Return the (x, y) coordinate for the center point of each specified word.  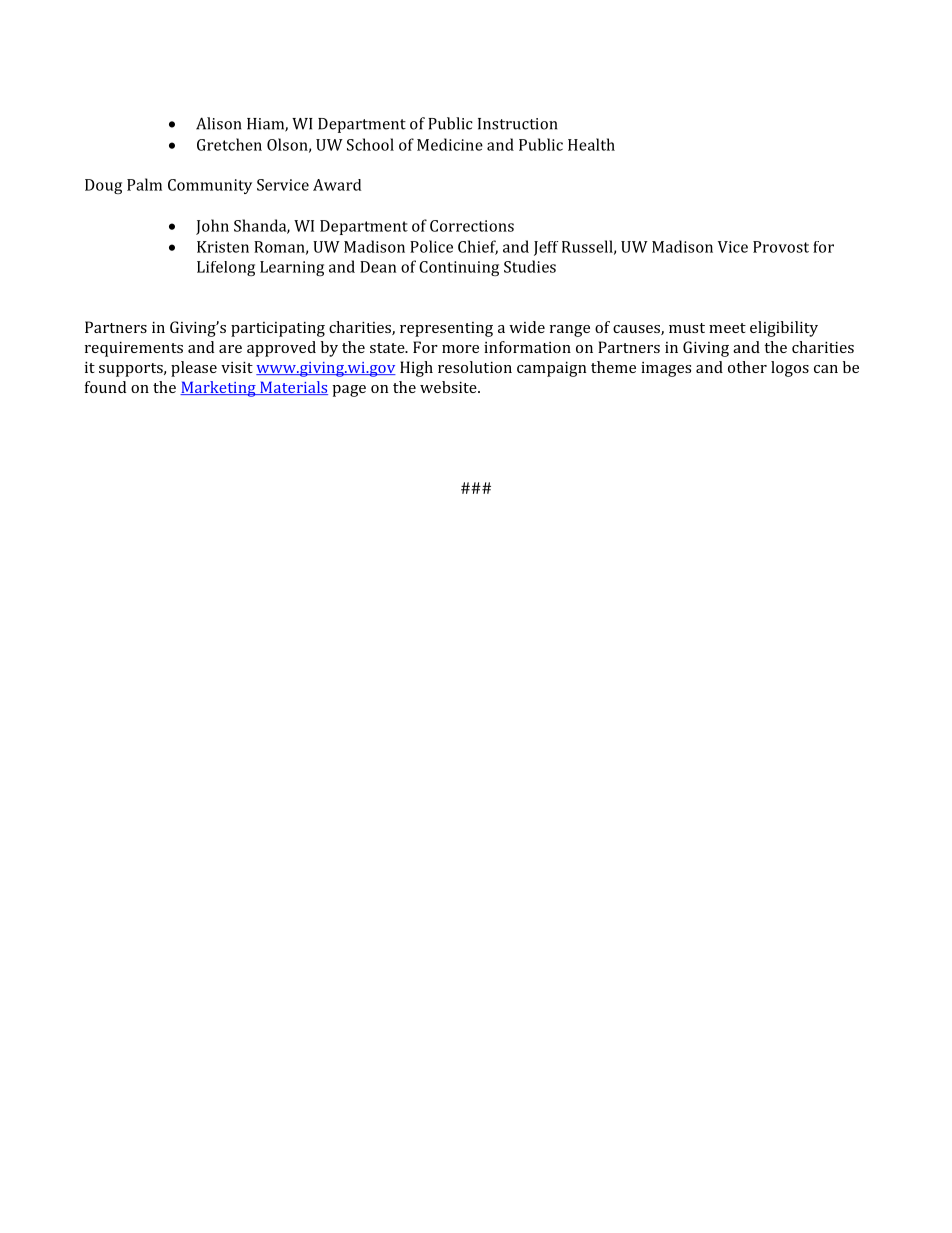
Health (591, 144)
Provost (781, 247)
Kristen (223, 247)
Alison (218, 123)
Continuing (459, 268)
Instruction (517, 124)
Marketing (219, 389)
